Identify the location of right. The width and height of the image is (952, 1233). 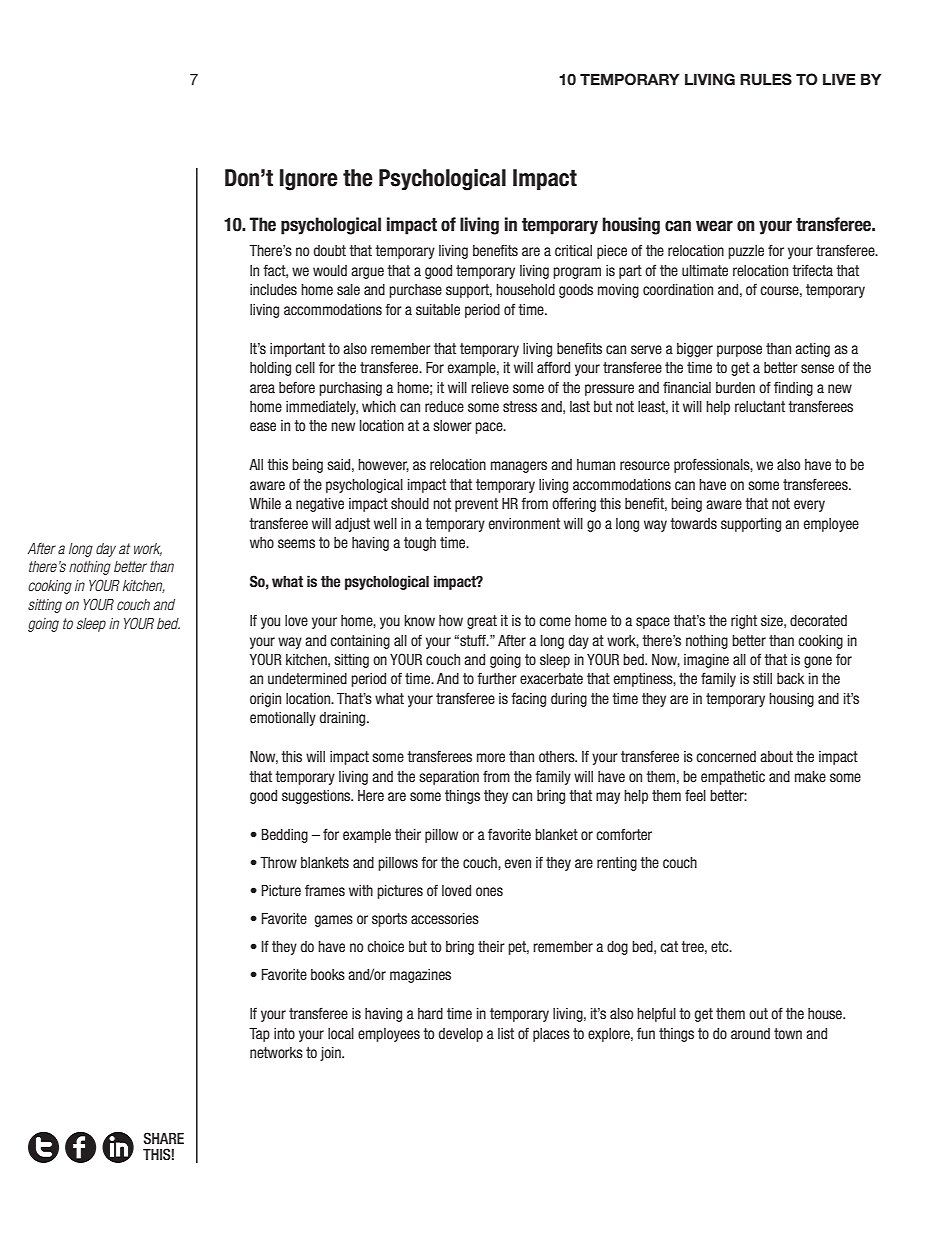
(744, 622).
